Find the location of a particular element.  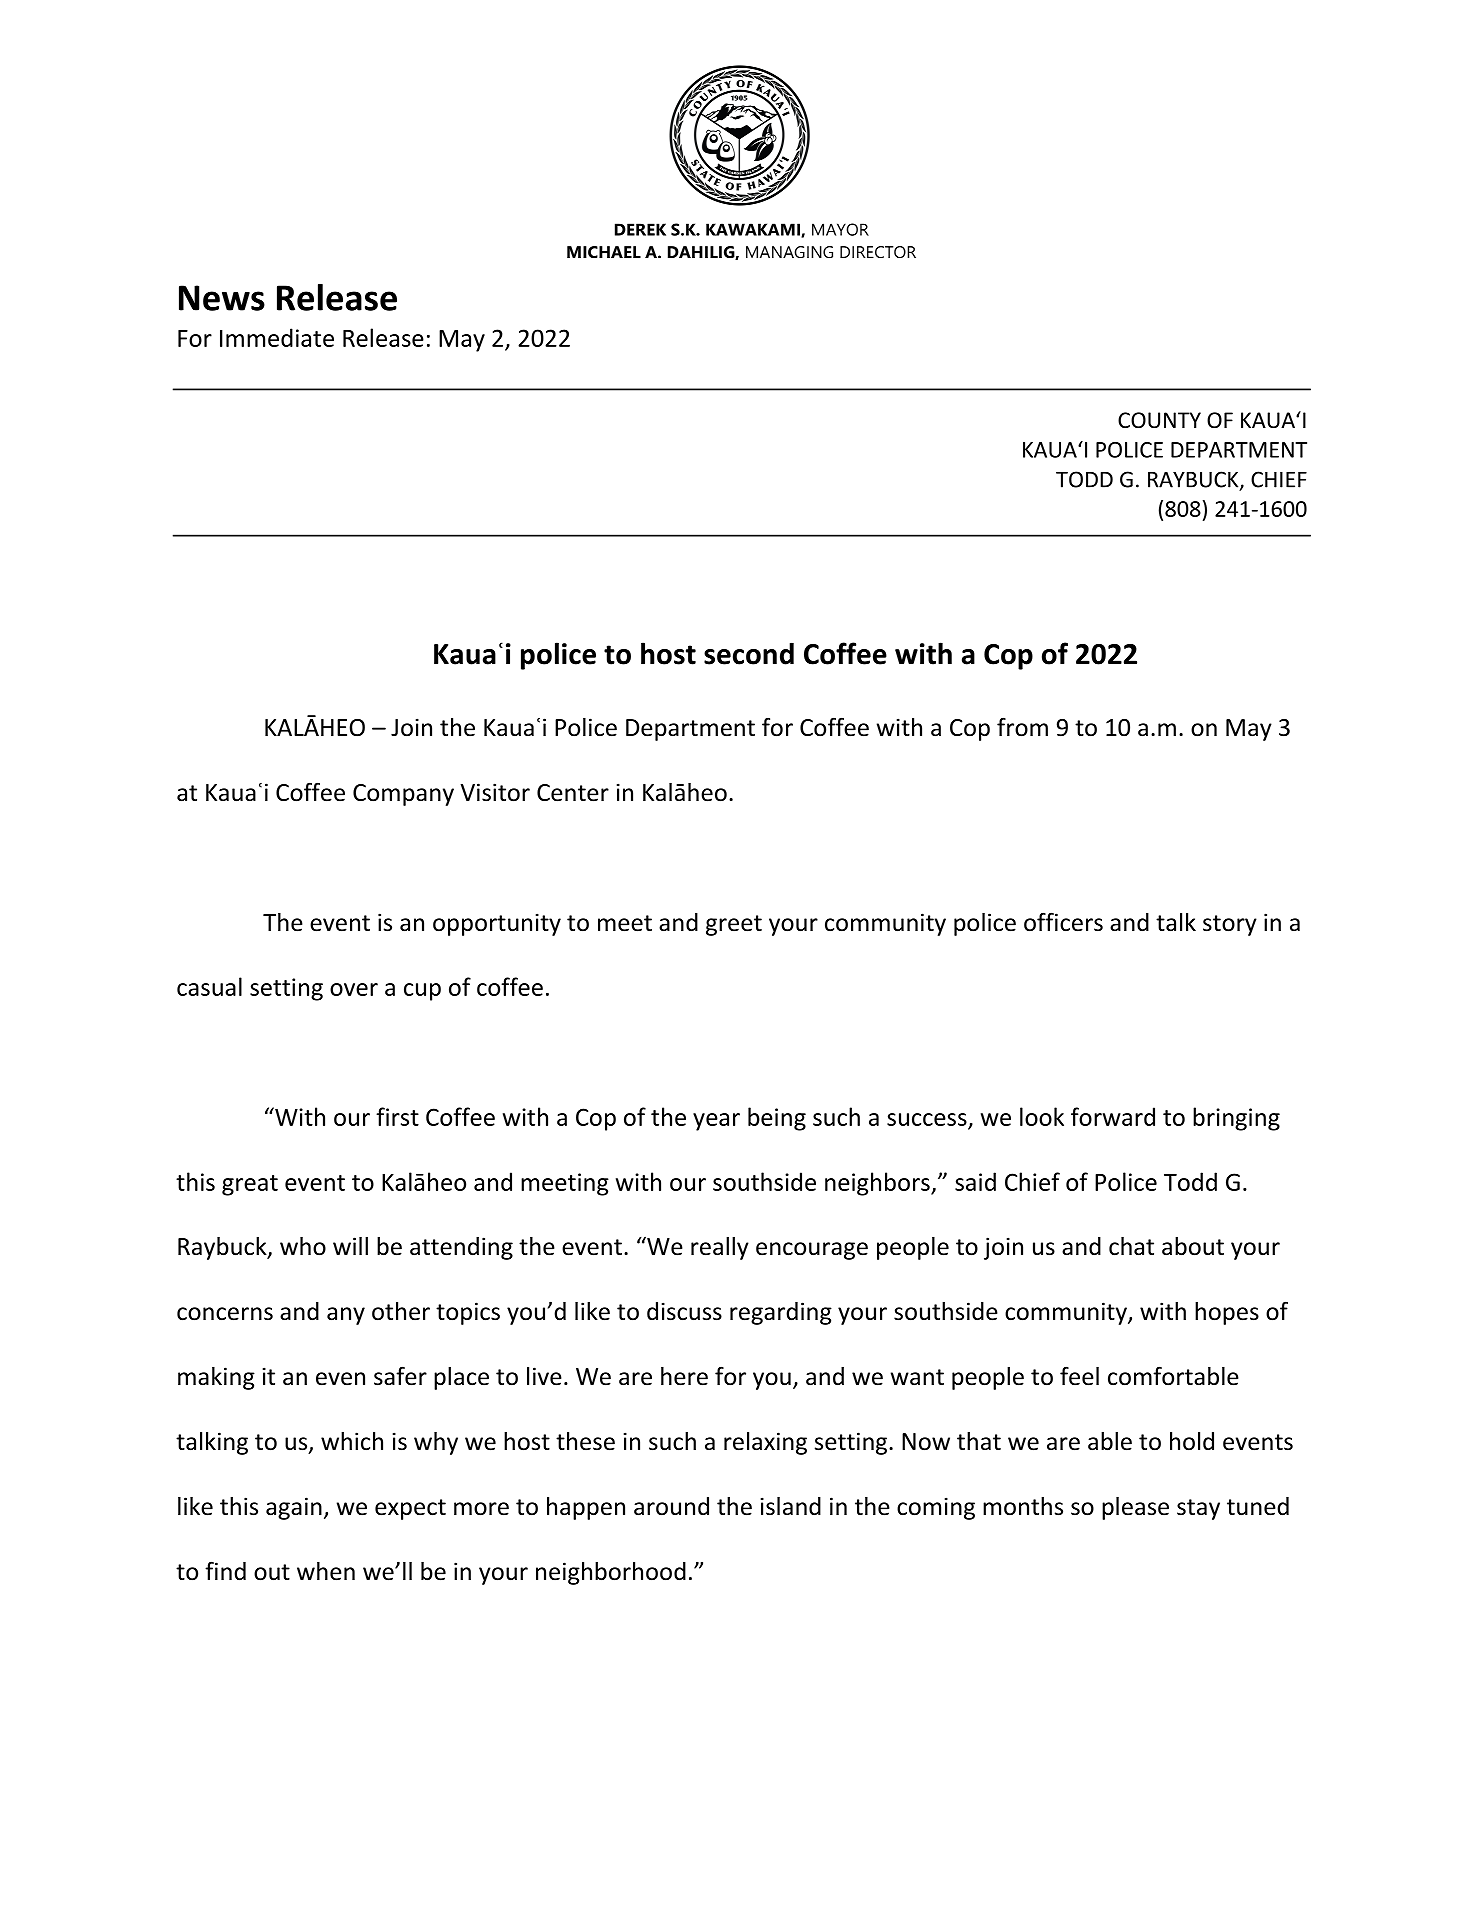

MANAGING is located at coordinates (789, 252).
